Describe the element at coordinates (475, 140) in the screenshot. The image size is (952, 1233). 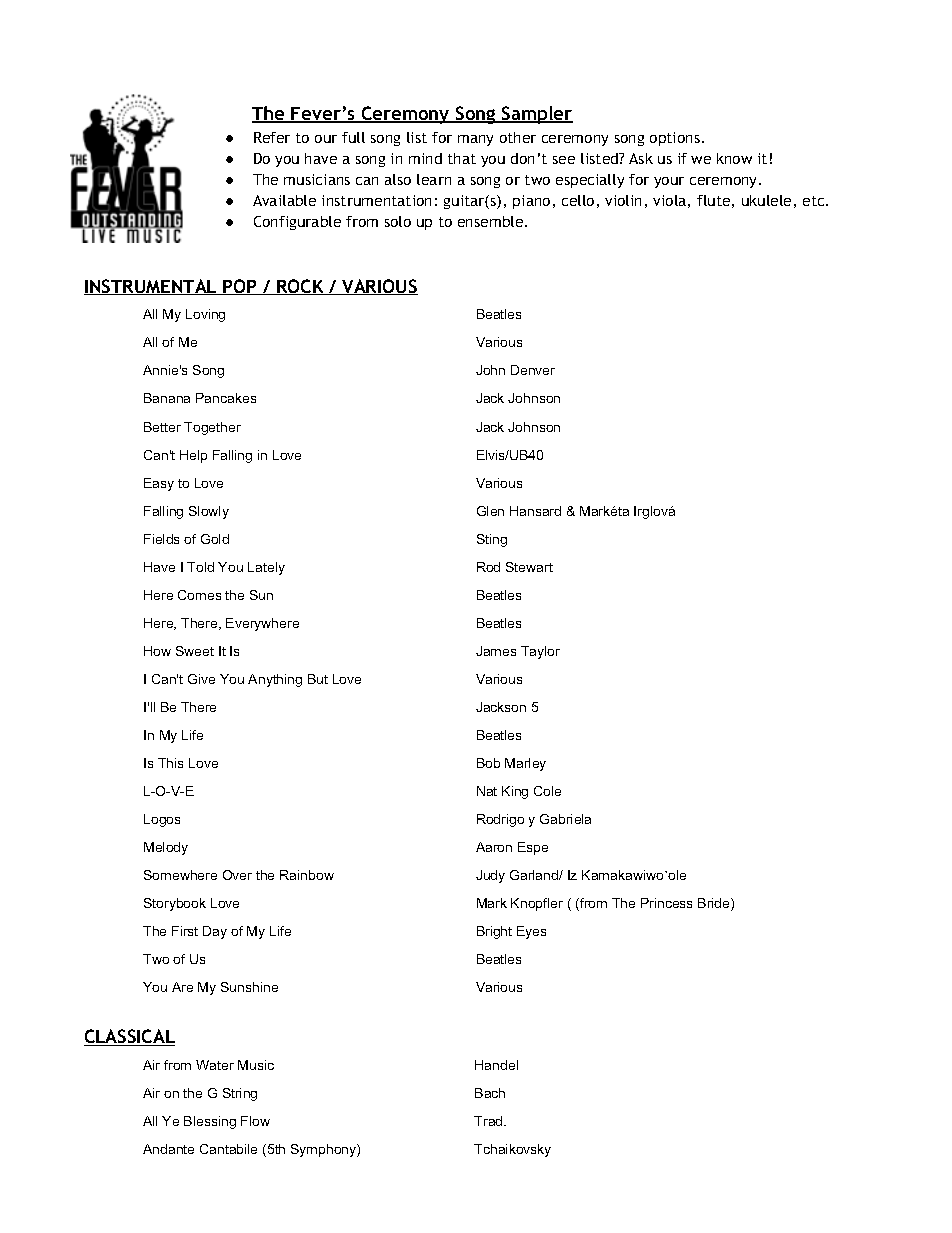
I see `many` at that location.
